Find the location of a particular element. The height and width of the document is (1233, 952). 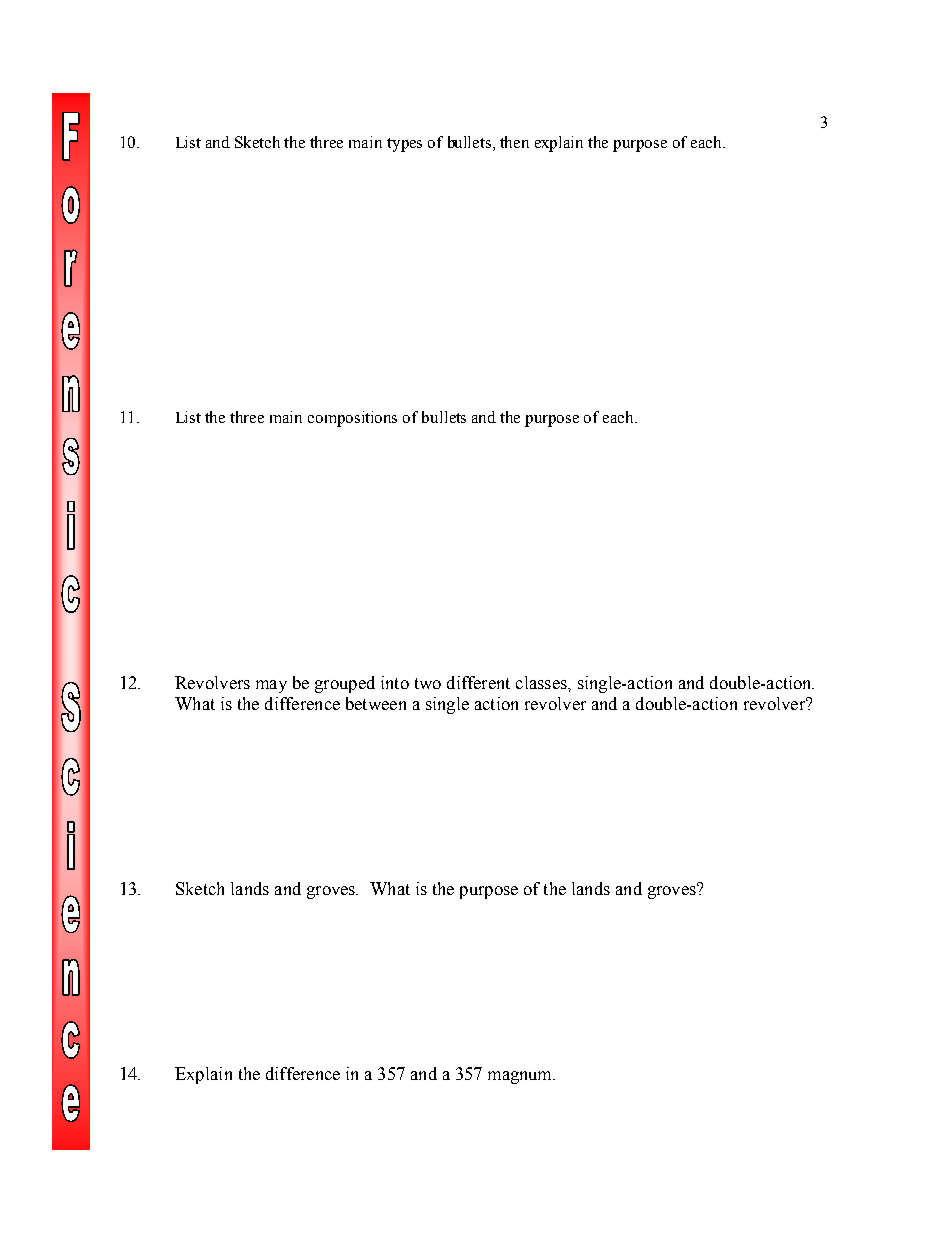

different is located at coordinates (478, 682).
